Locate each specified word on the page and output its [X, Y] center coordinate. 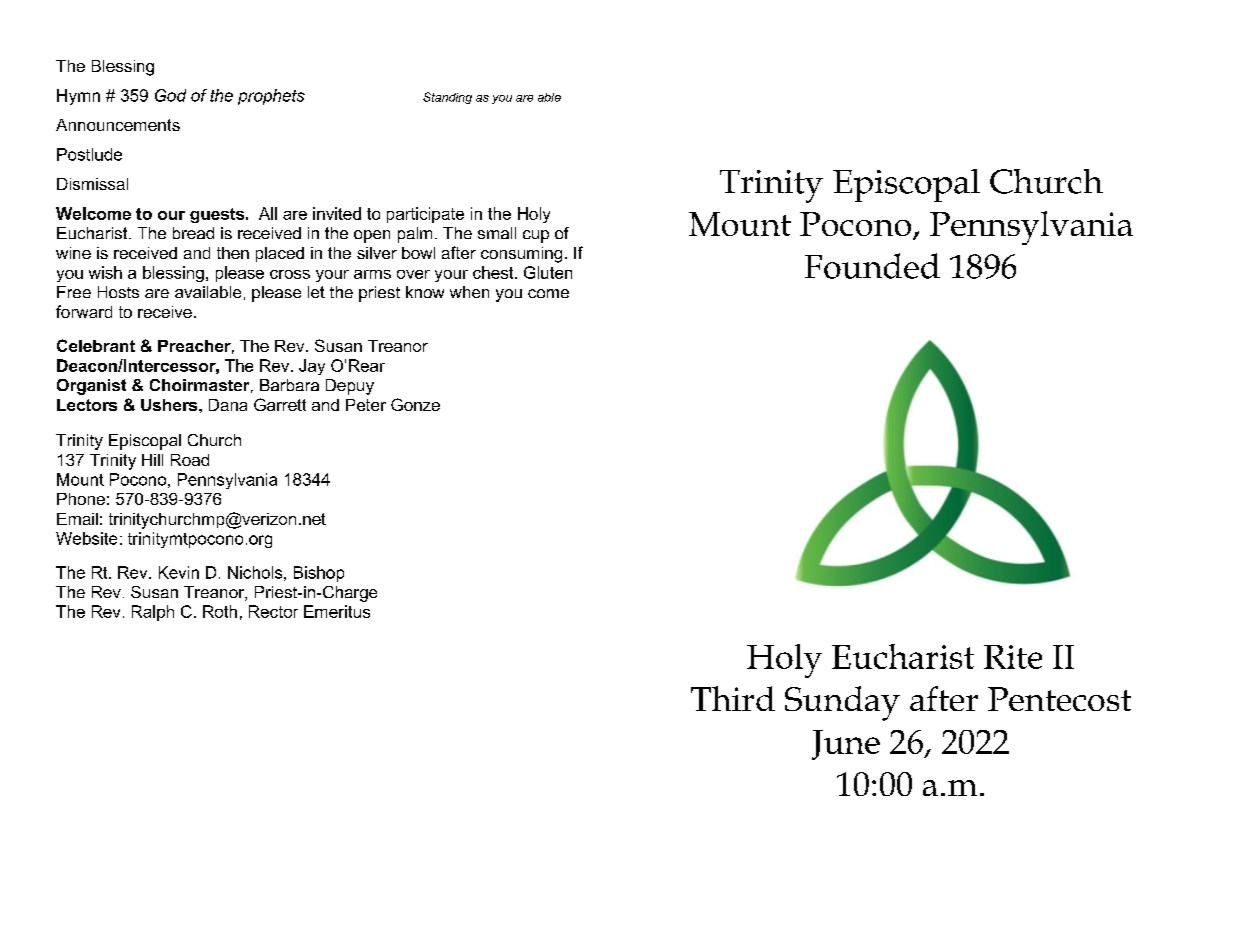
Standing [447, 98]
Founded [872, 266]
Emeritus [337, 611]
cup [536, 236]
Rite [1013, 657]
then [233, 253]
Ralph [153, 613]
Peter [366, 405]
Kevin [179, 572]
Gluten [548, 272]
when [469, 292]
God [170, 95]
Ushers [170, 405]
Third [733, 698]
